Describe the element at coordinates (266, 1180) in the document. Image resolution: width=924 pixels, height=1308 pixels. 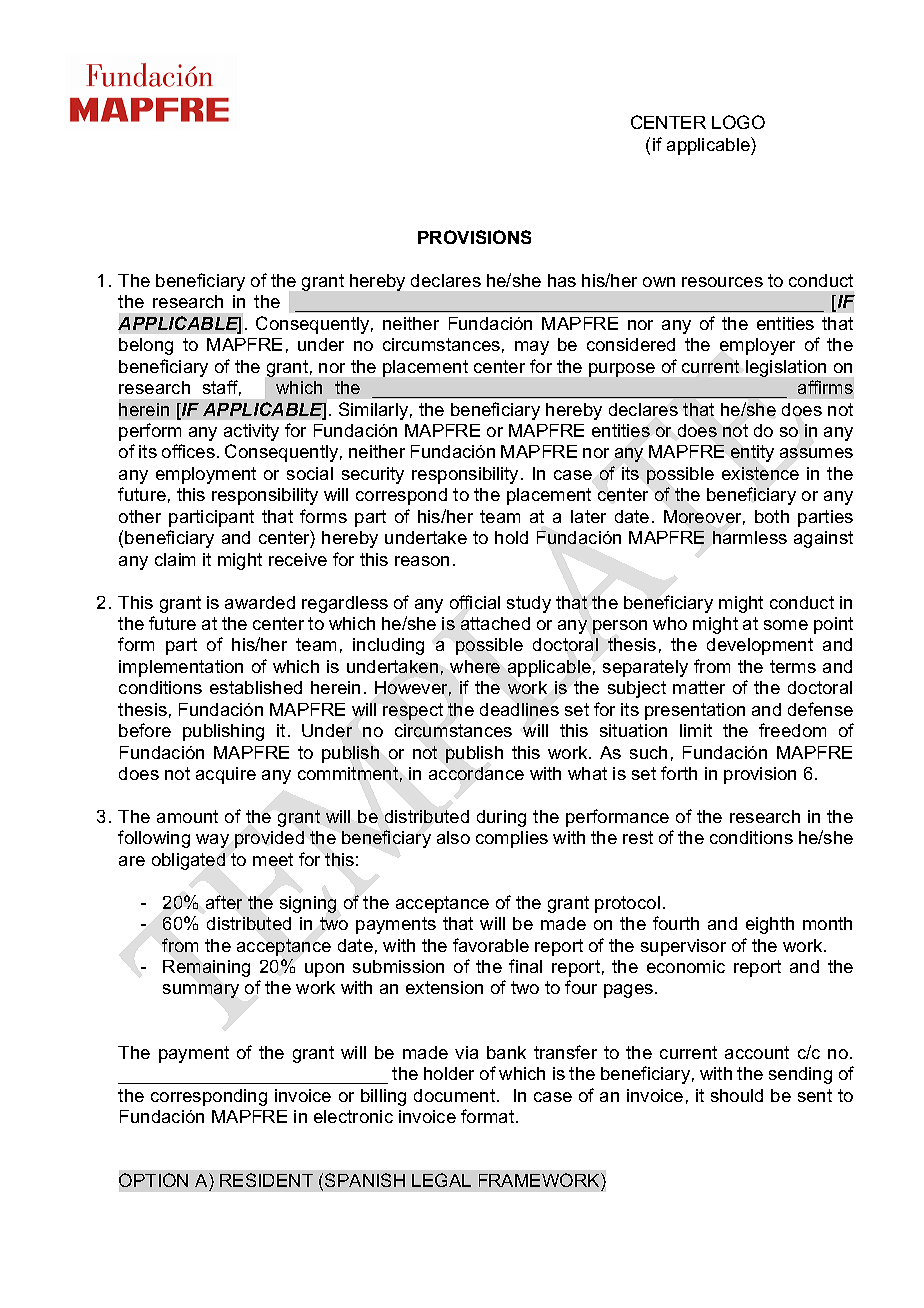
I see `RESIDENT` at that location.
